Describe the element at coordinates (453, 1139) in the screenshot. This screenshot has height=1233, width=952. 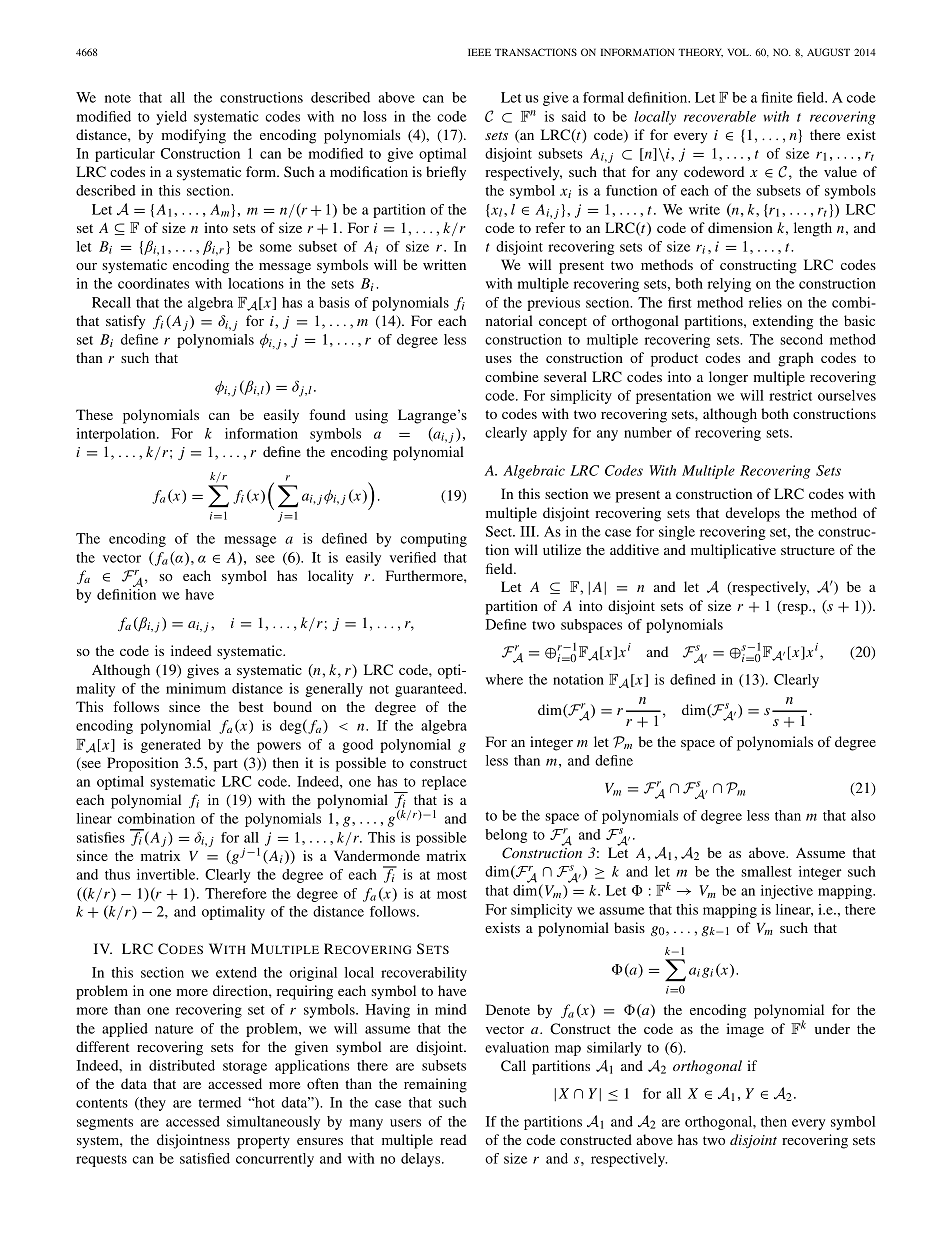
I see `read` at that location.
